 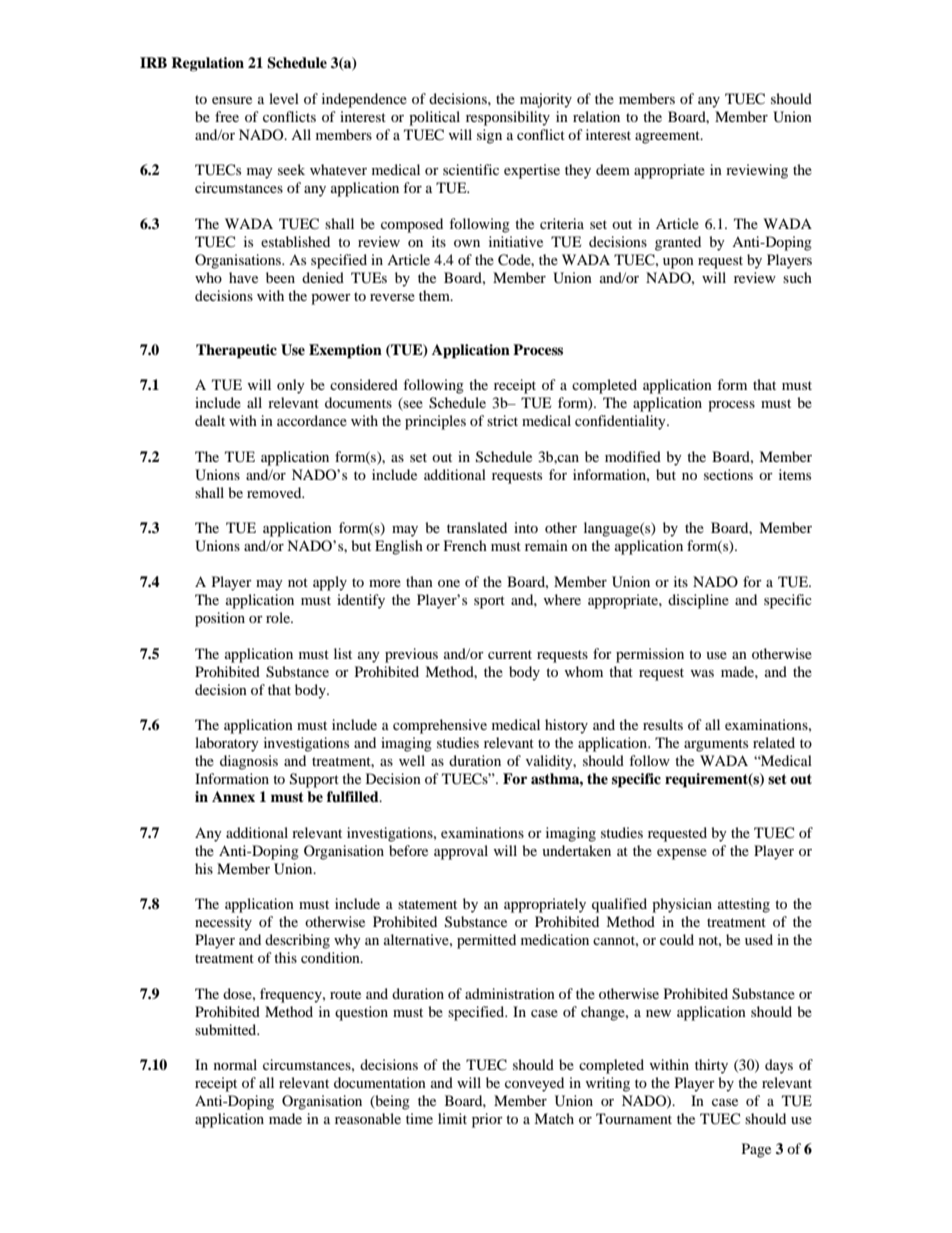 What do you see at coordinates (487, 1120) in the screenshot?
I see `prior` at bounding box center [487, 1120].
